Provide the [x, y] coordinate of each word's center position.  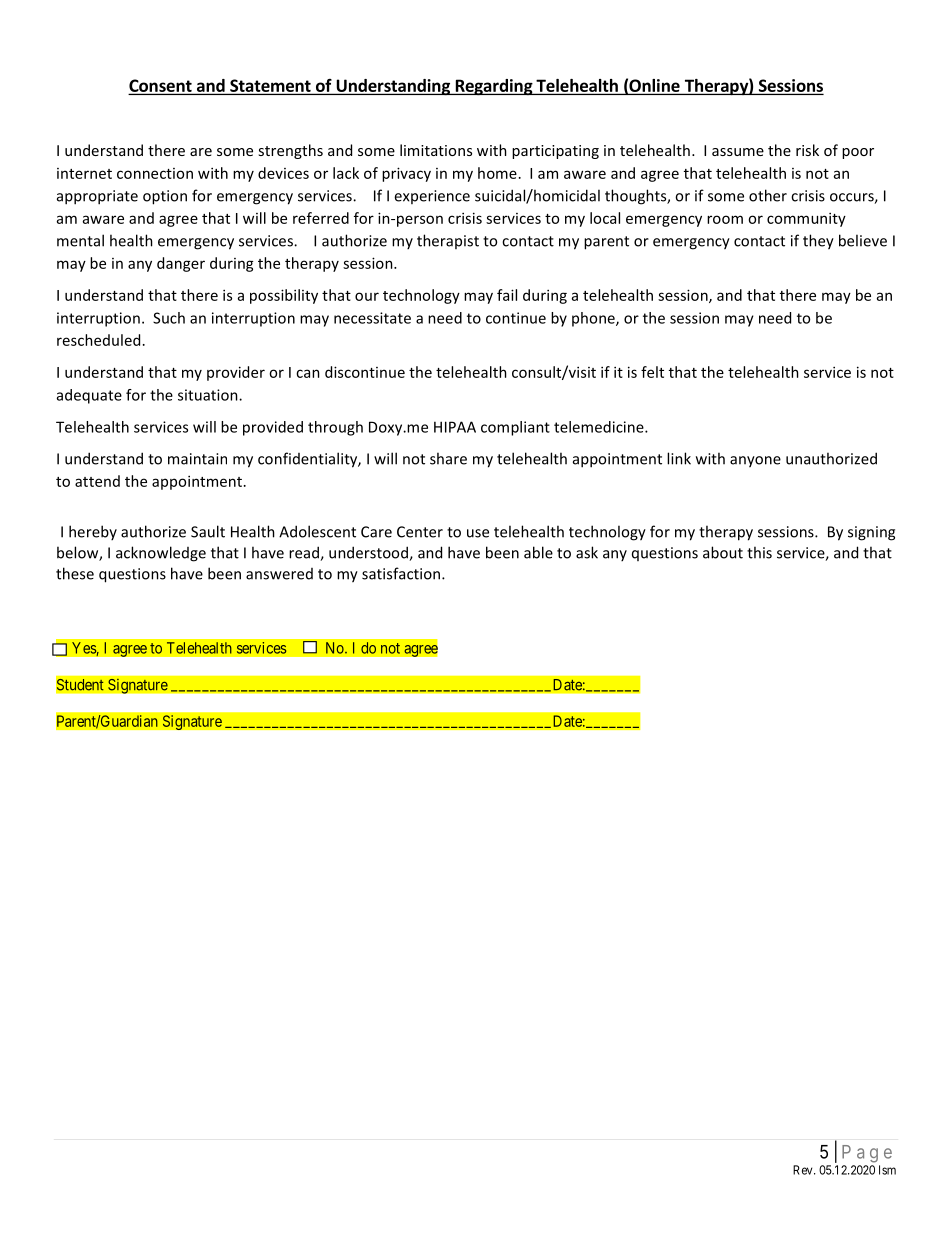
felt [652, 372]
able [538, 552]
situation [209, 395]
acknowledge [161, 554]
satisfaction [401, 573]
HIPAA [455, 427]
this [759, 552]
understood [369, 553]
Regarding [494, 87]
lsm [887, 1170]
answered [279, 574]
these [75, 573]
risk [807, 150]
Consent [161, 86]
